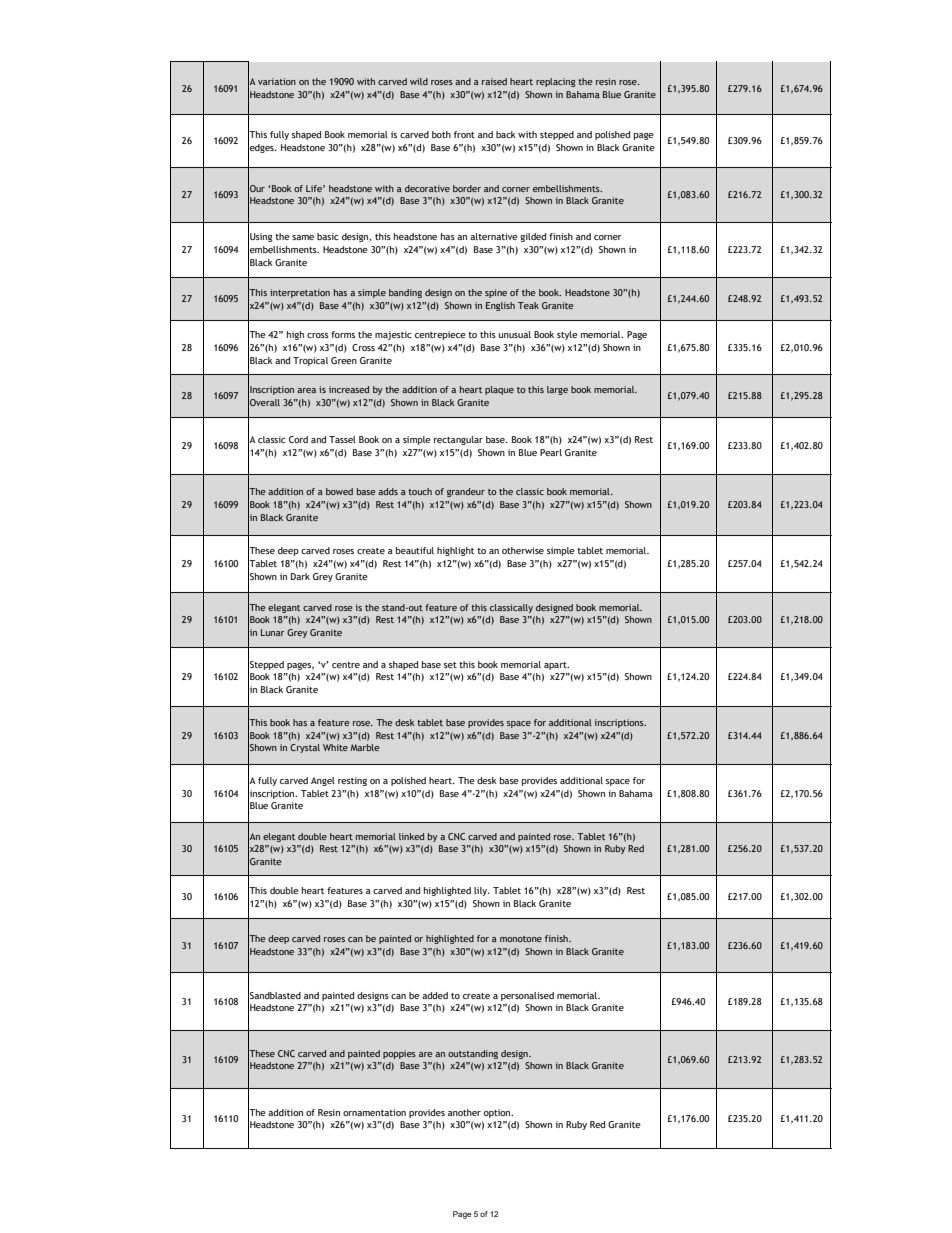 The width and height of the image is (952, 1233). What do you see at coordinates (419, 81) in the image?
I see `wild` at bounding box center [419, 81].
